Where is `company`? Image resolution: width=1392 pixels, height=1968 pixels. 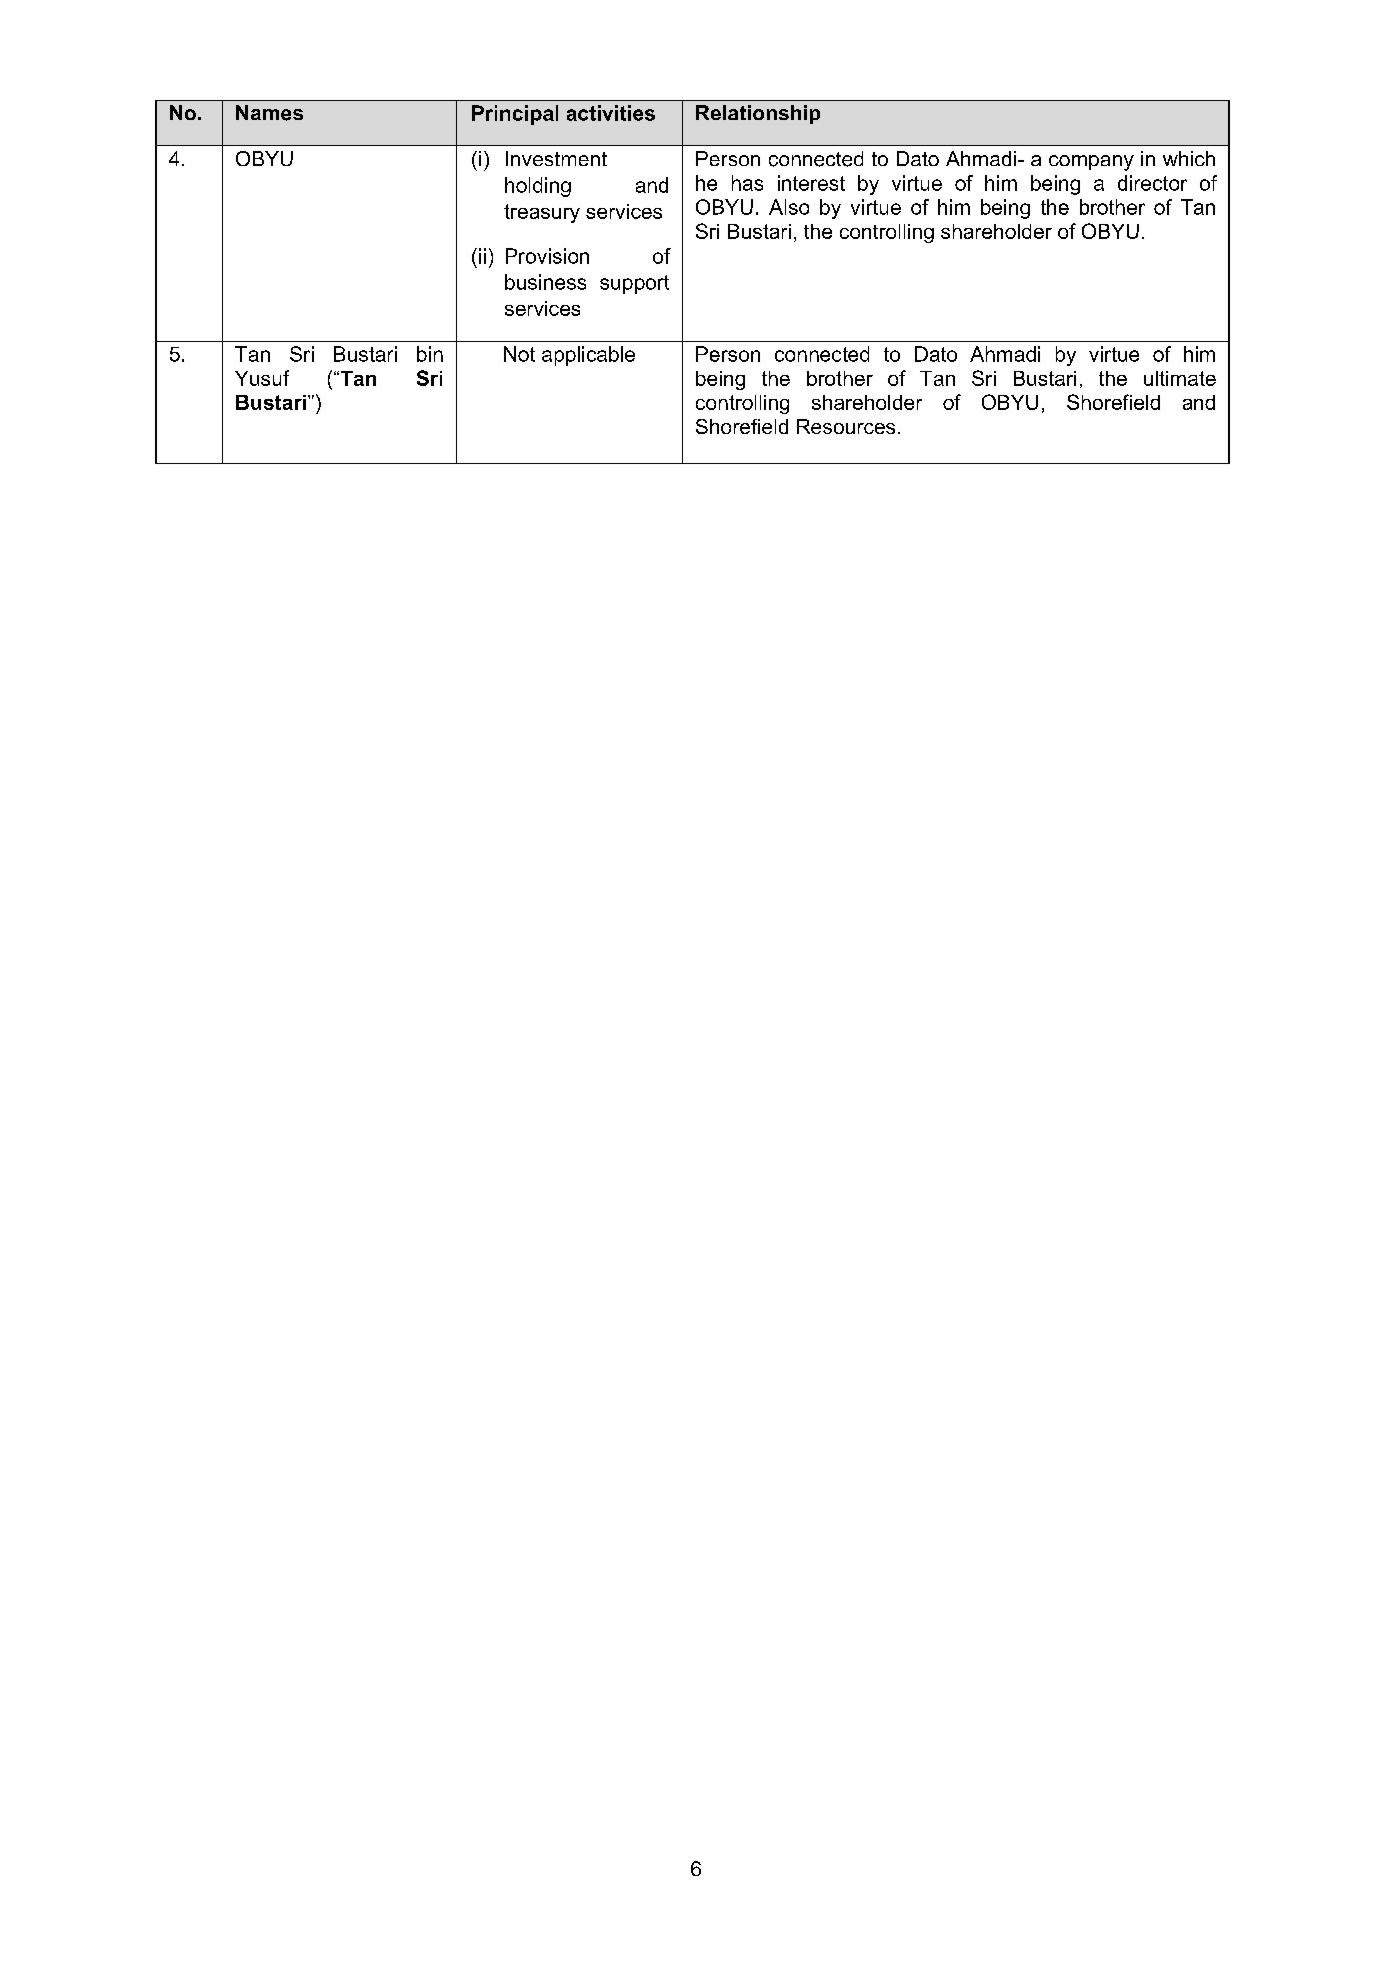
company is located at coordinates (1091, 163).
